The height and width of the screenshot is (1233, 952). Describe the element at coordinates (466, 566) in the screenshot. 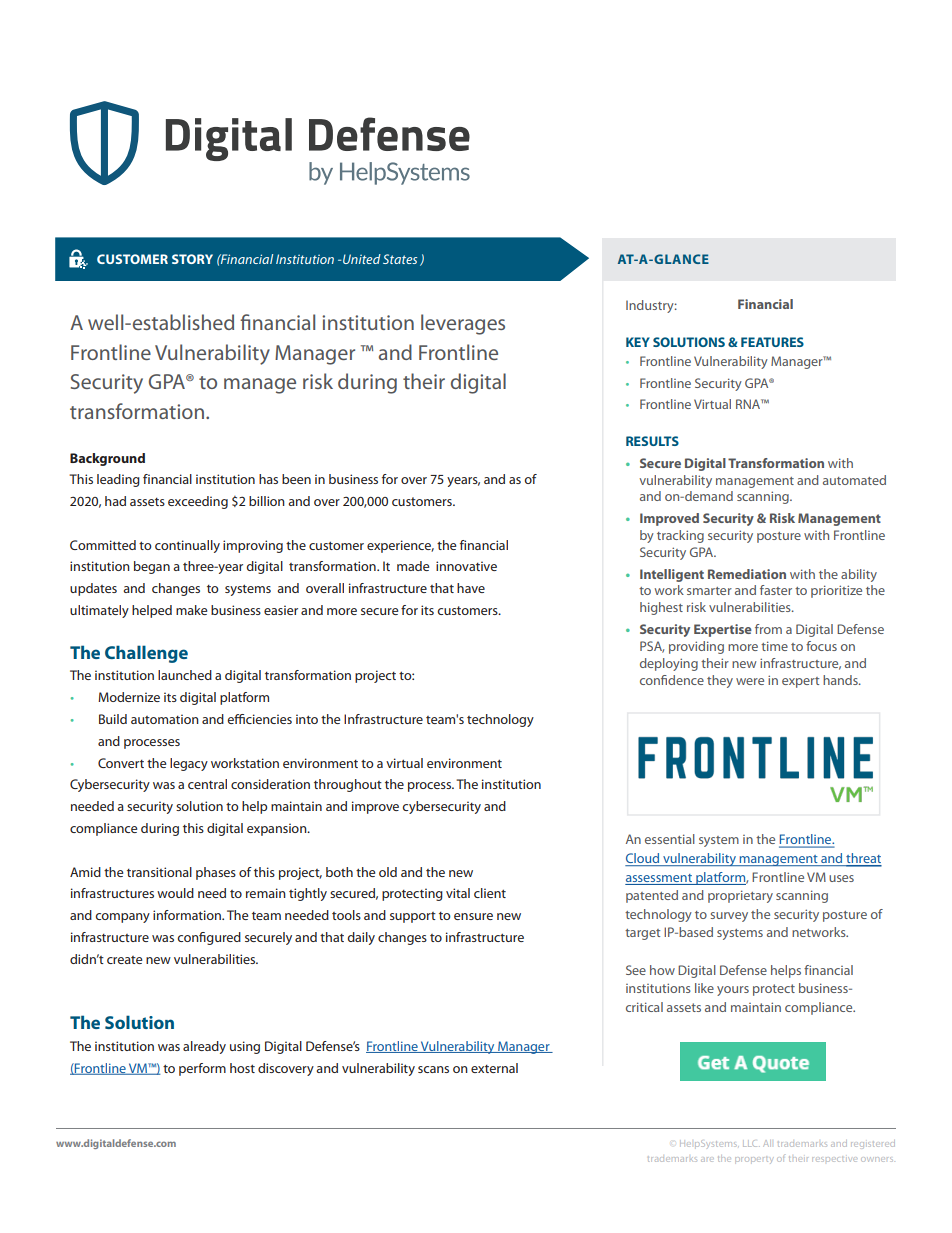

I see `innovative` at that location.
